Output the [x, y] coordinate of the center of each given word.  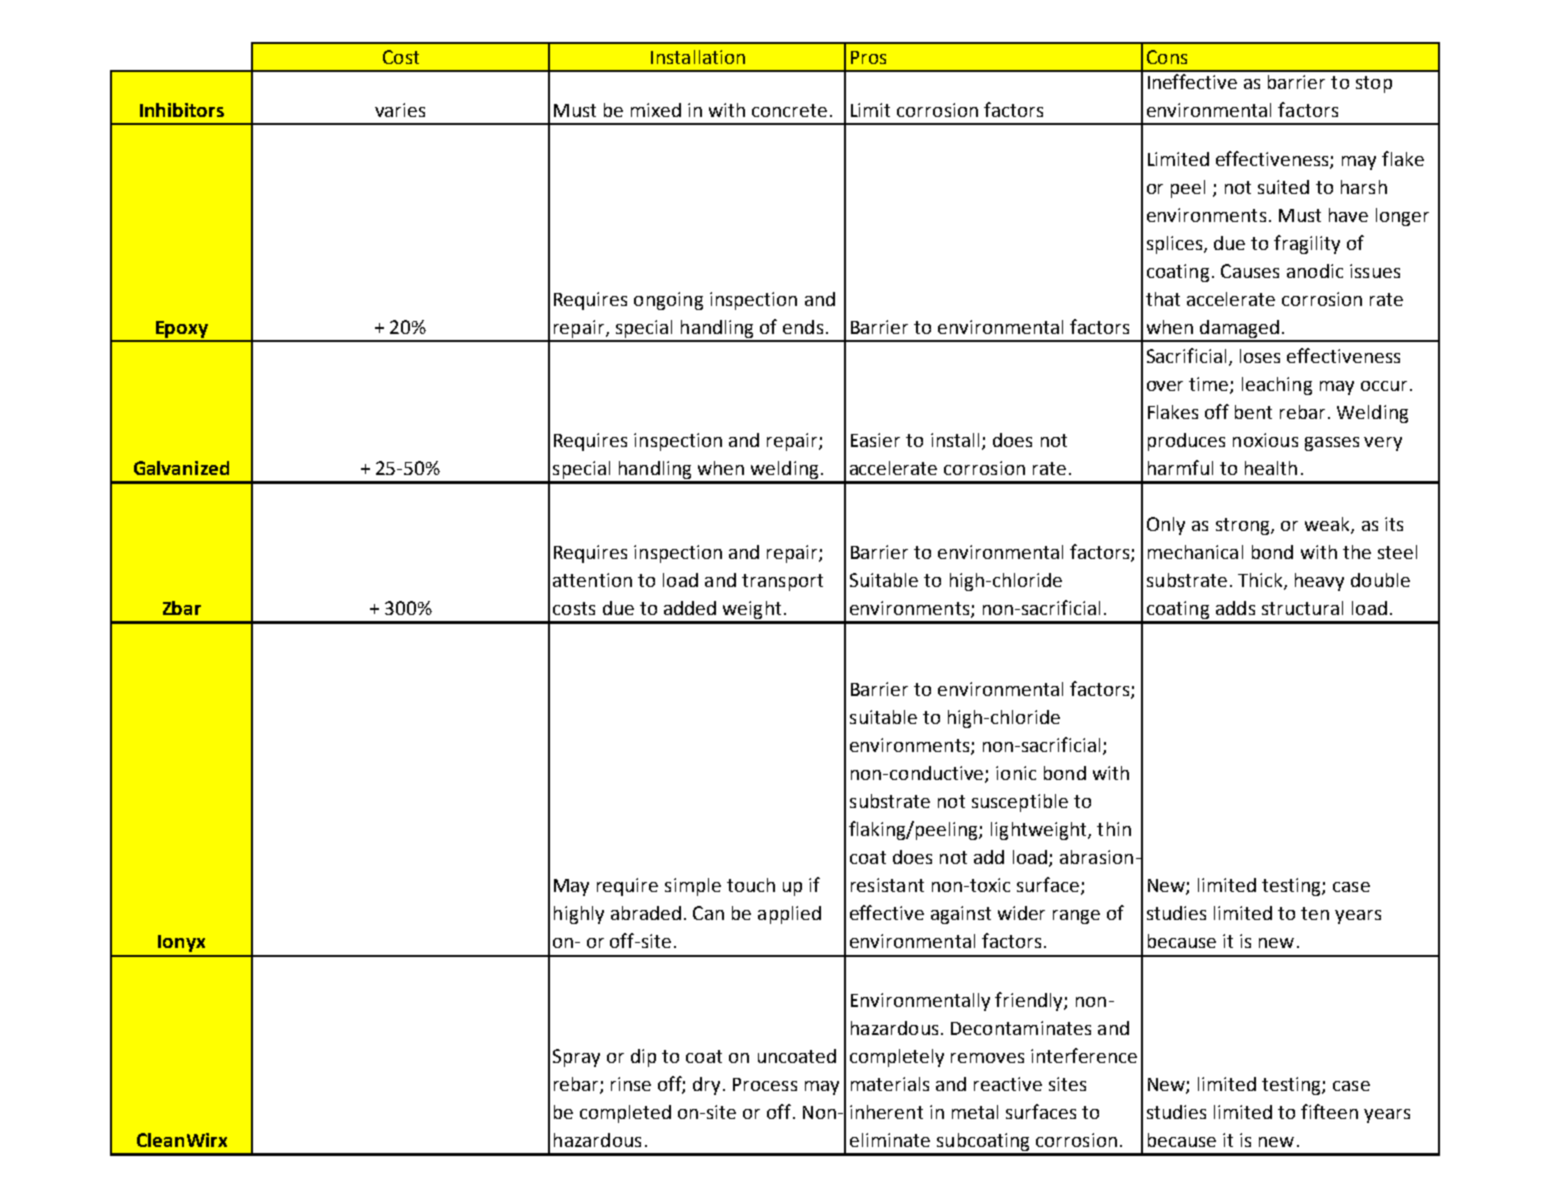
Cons [1167, 57]
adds [1235, 608]
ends [803, 327]
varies [400, 110]
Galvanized [181, 468]
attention [592, 580]
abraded [646, 913]
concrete [789, 110]
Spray [576, 1058]
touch [751, 885]
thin [1114, 829]
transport [782, 582]
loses [1260, 356]
